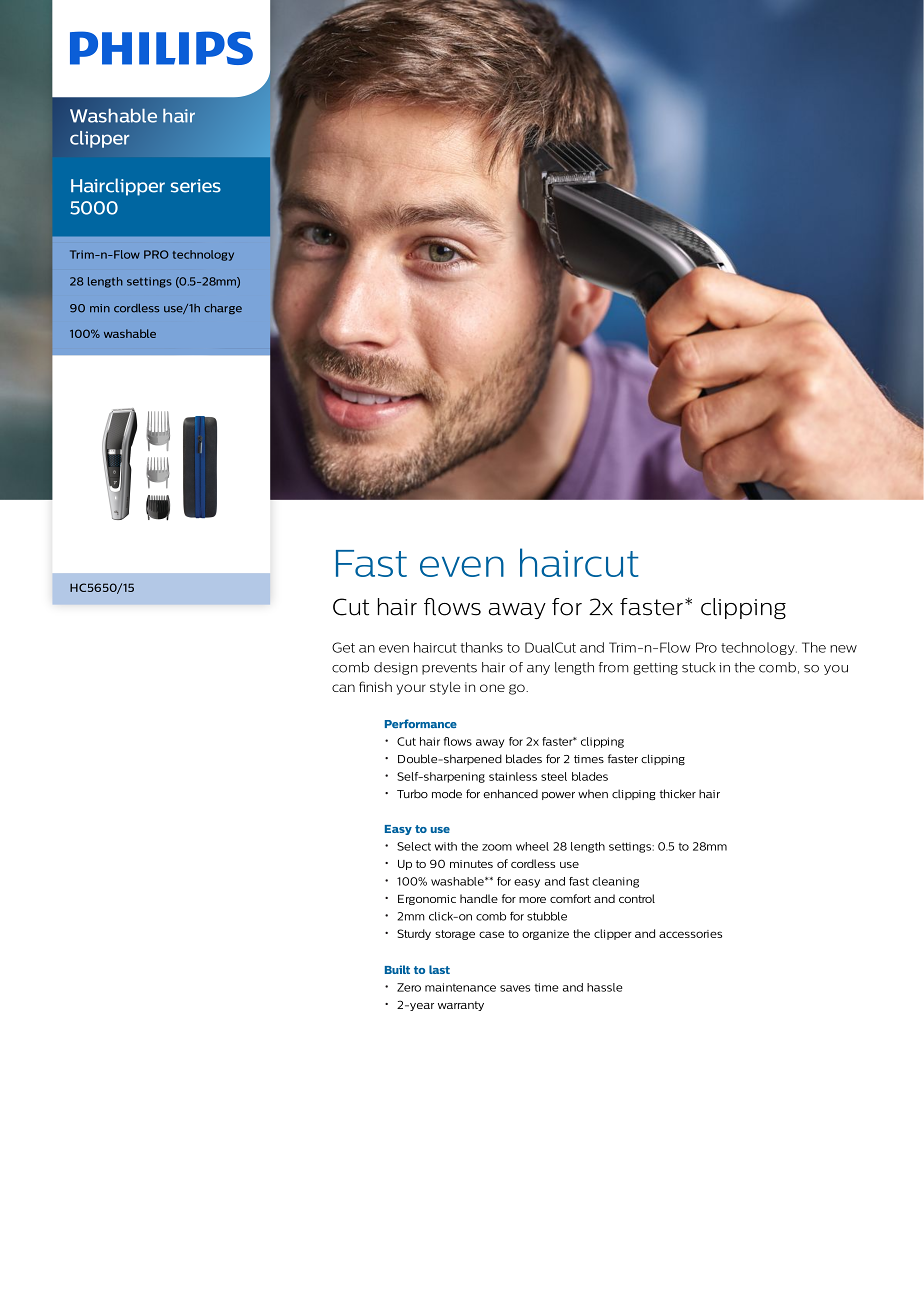 This document has width=924, height=1308. What do you see at coordinates (699, 667) in the document?
I see `stuck` at bounding box center [699, 667].
